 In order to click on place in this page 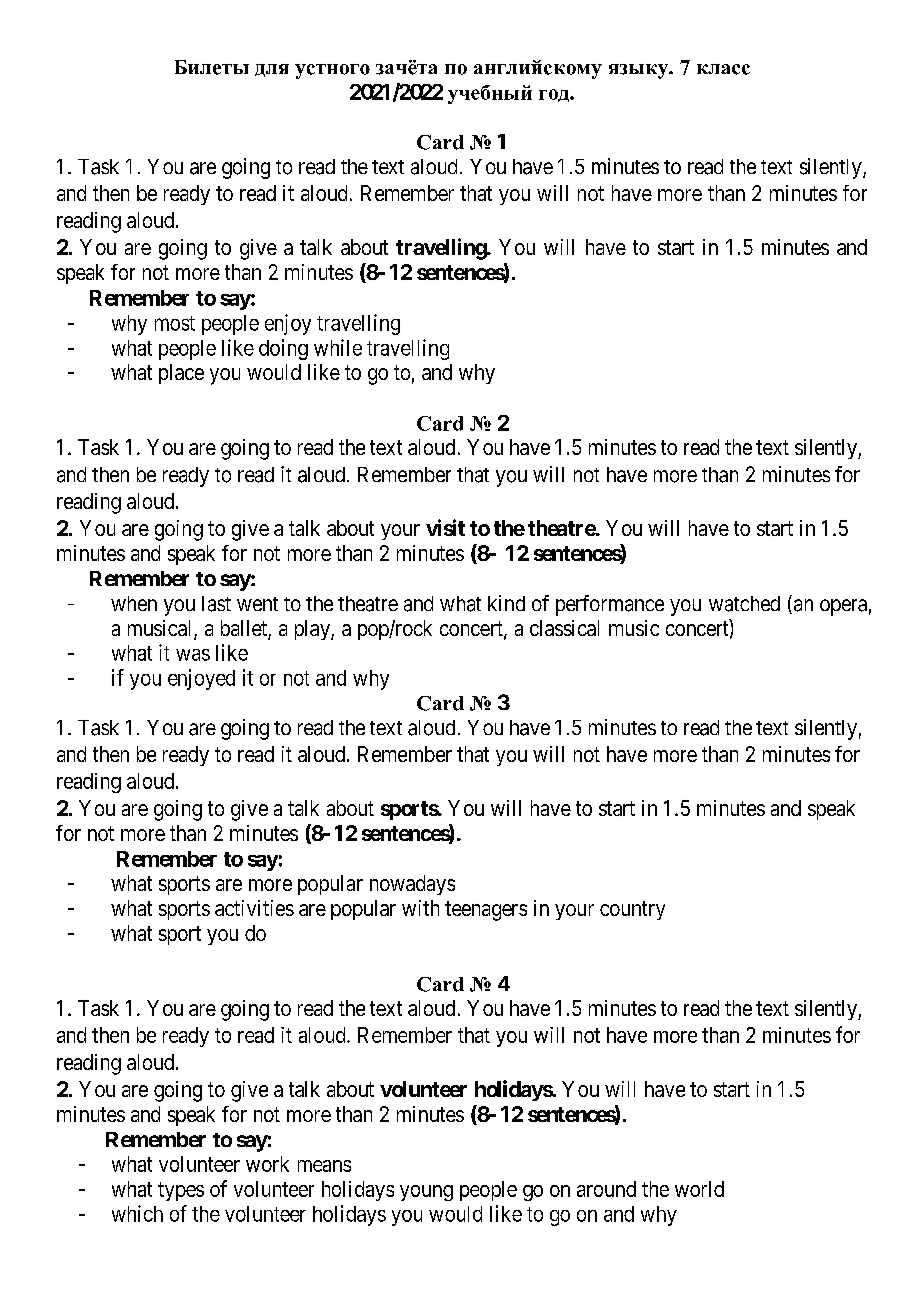, I will do `click(181, 374)`.
